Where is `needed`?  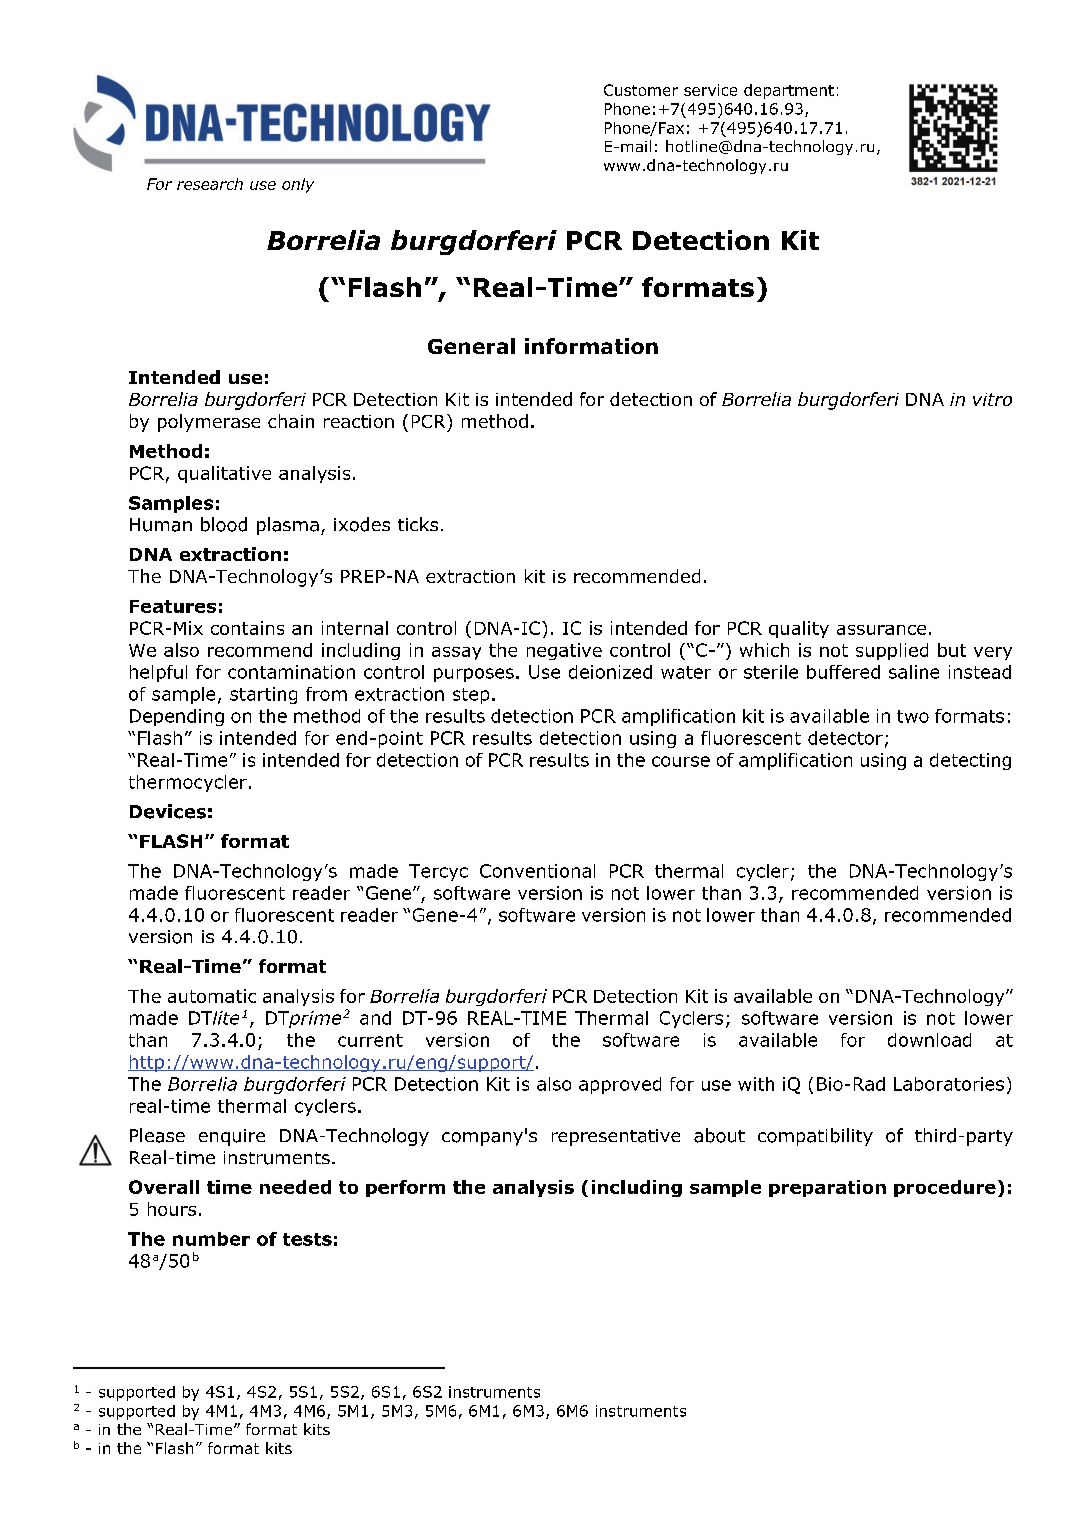
needed is located at coordinates (295, 1187).
